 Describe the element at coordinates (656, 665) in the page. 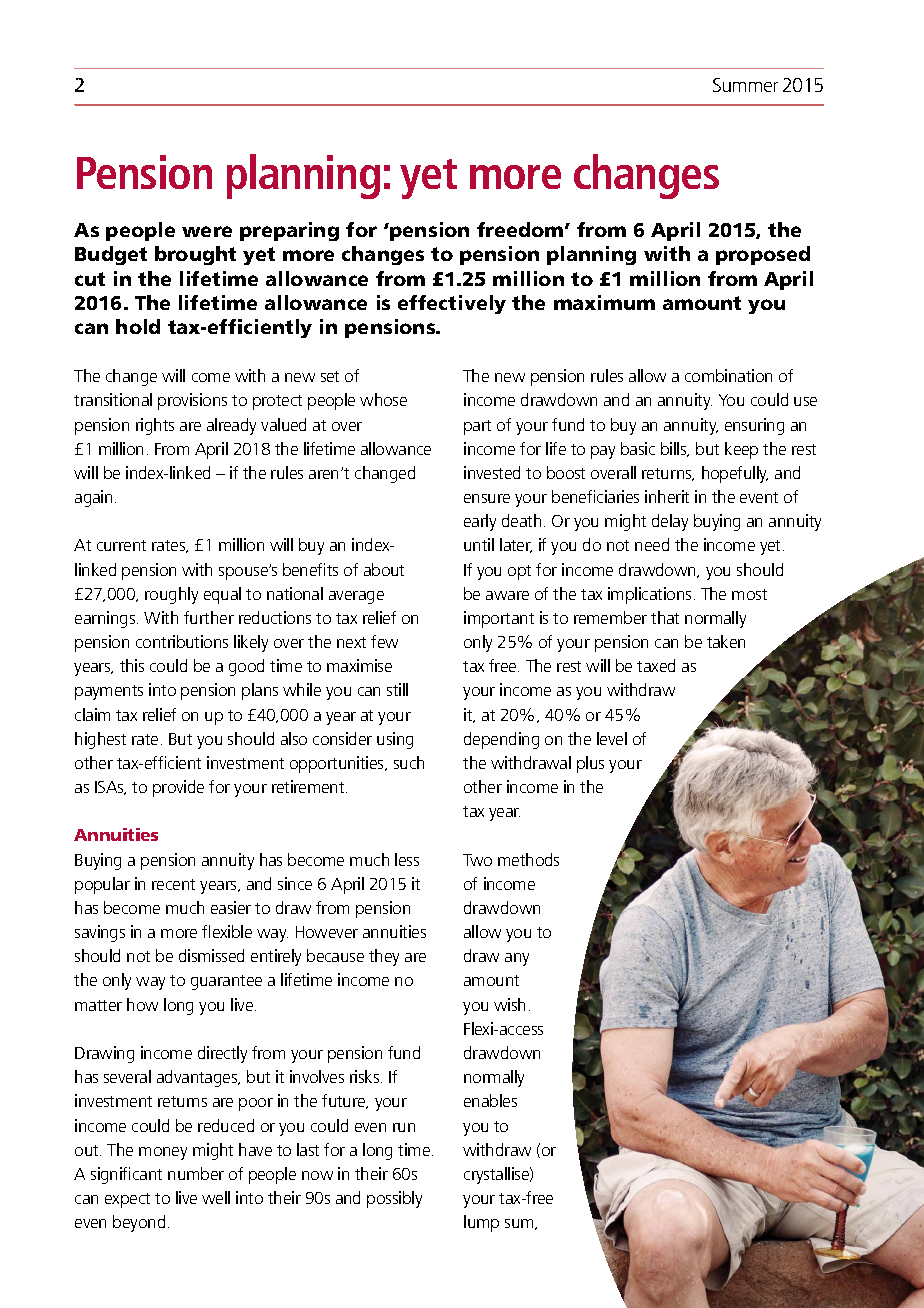

I see `taxed` at that location.
